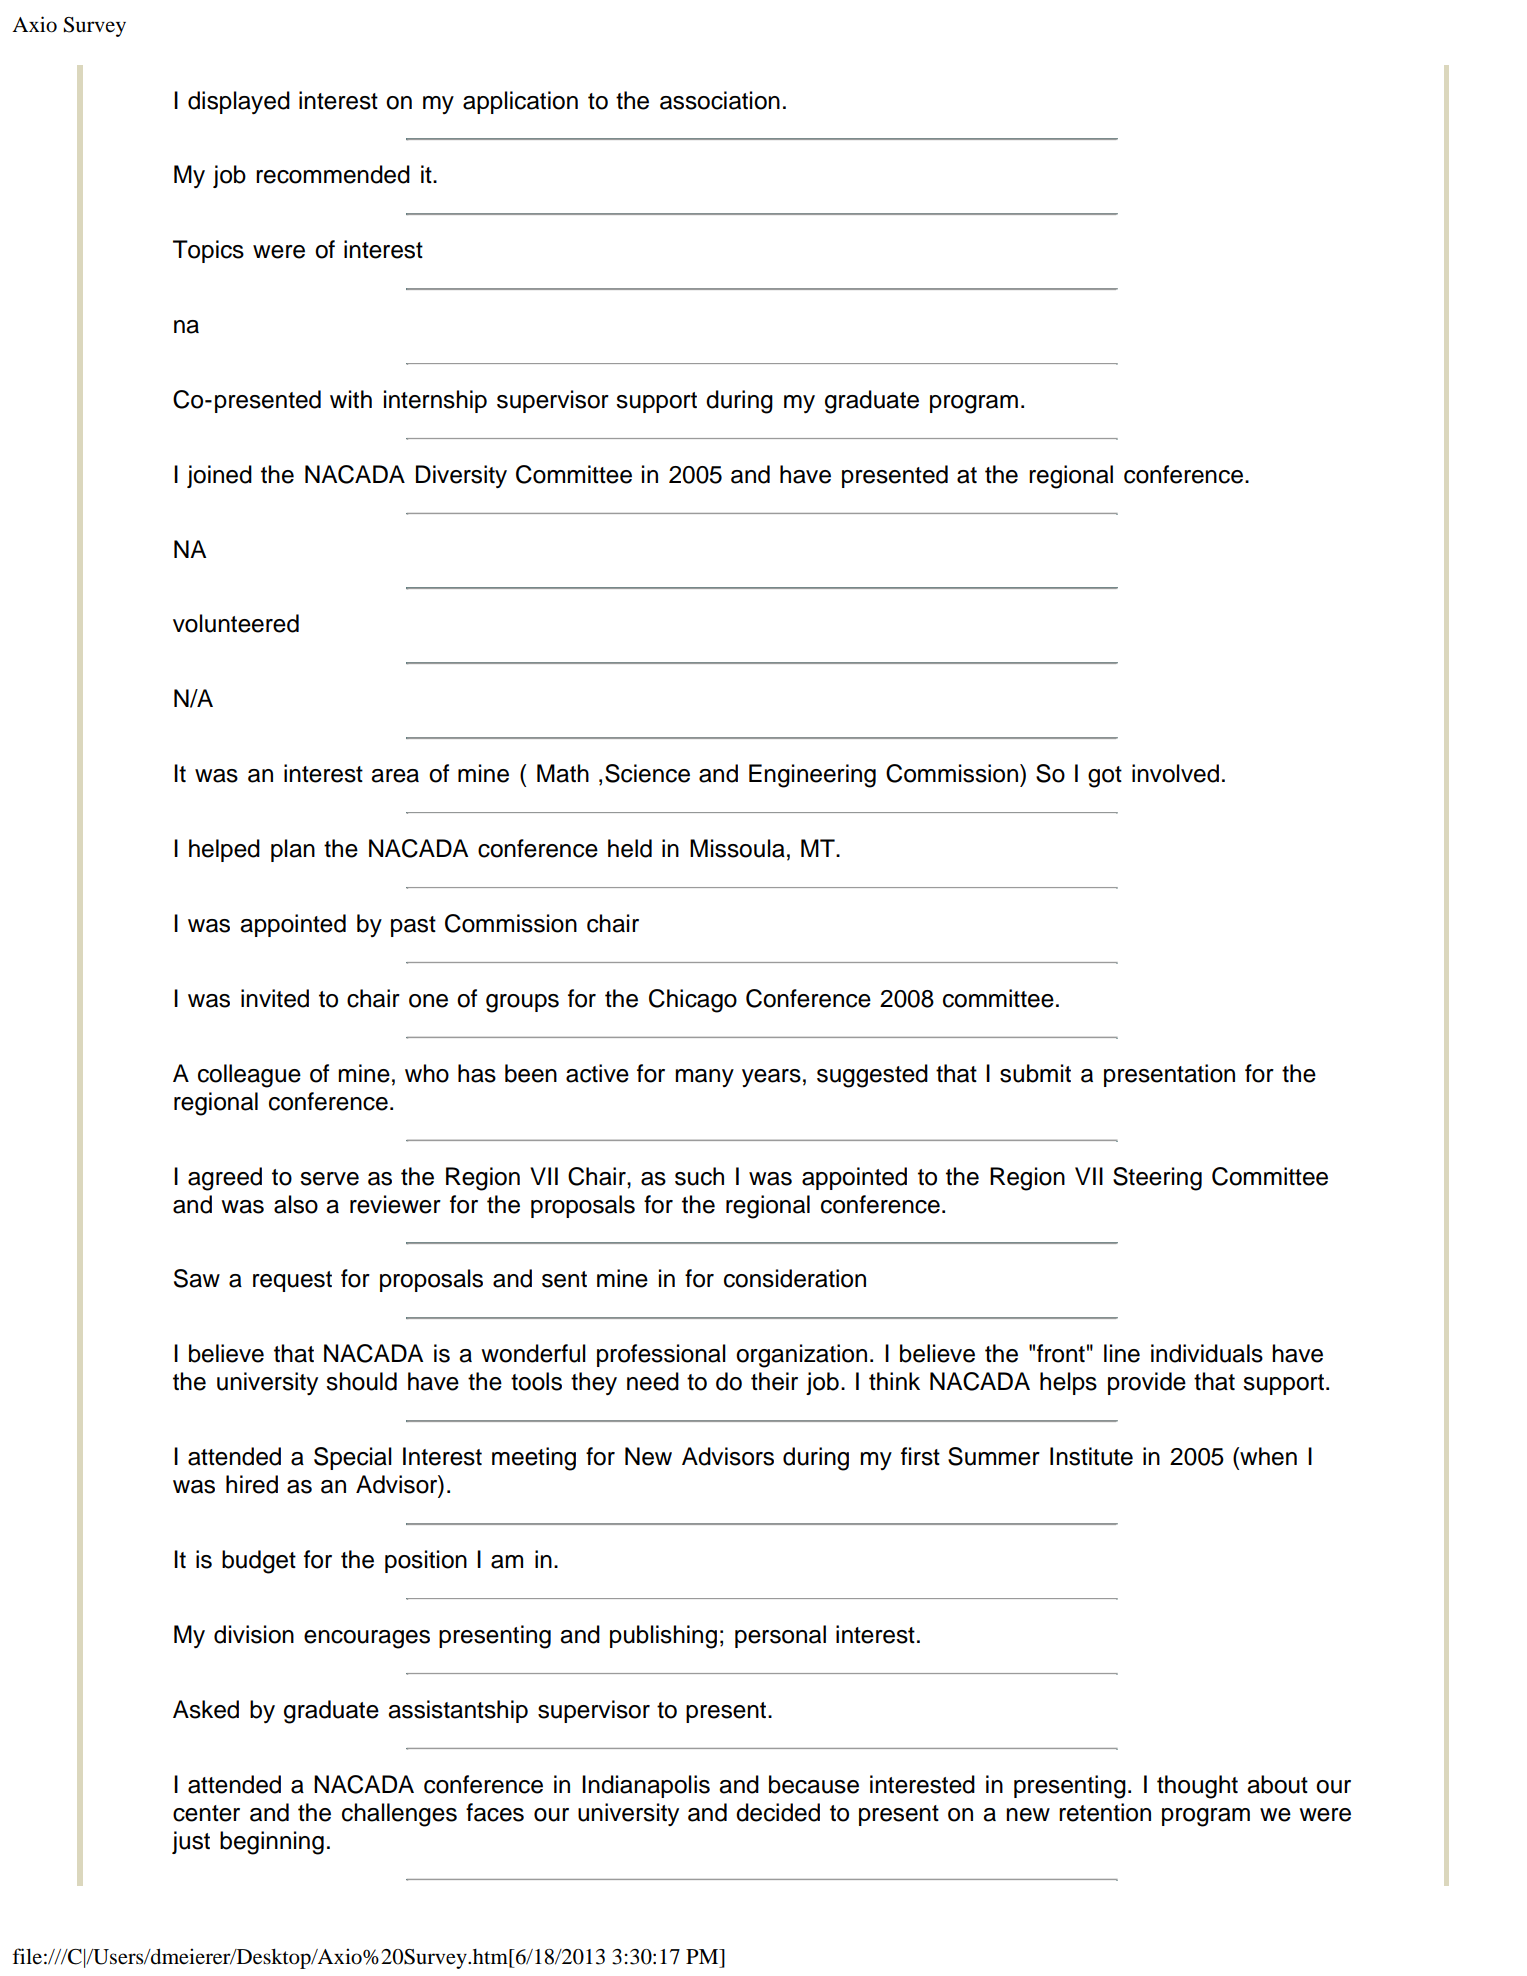 The width and height of the image is (1527, 1976). I want to click on recommended, so click(333, 174).
